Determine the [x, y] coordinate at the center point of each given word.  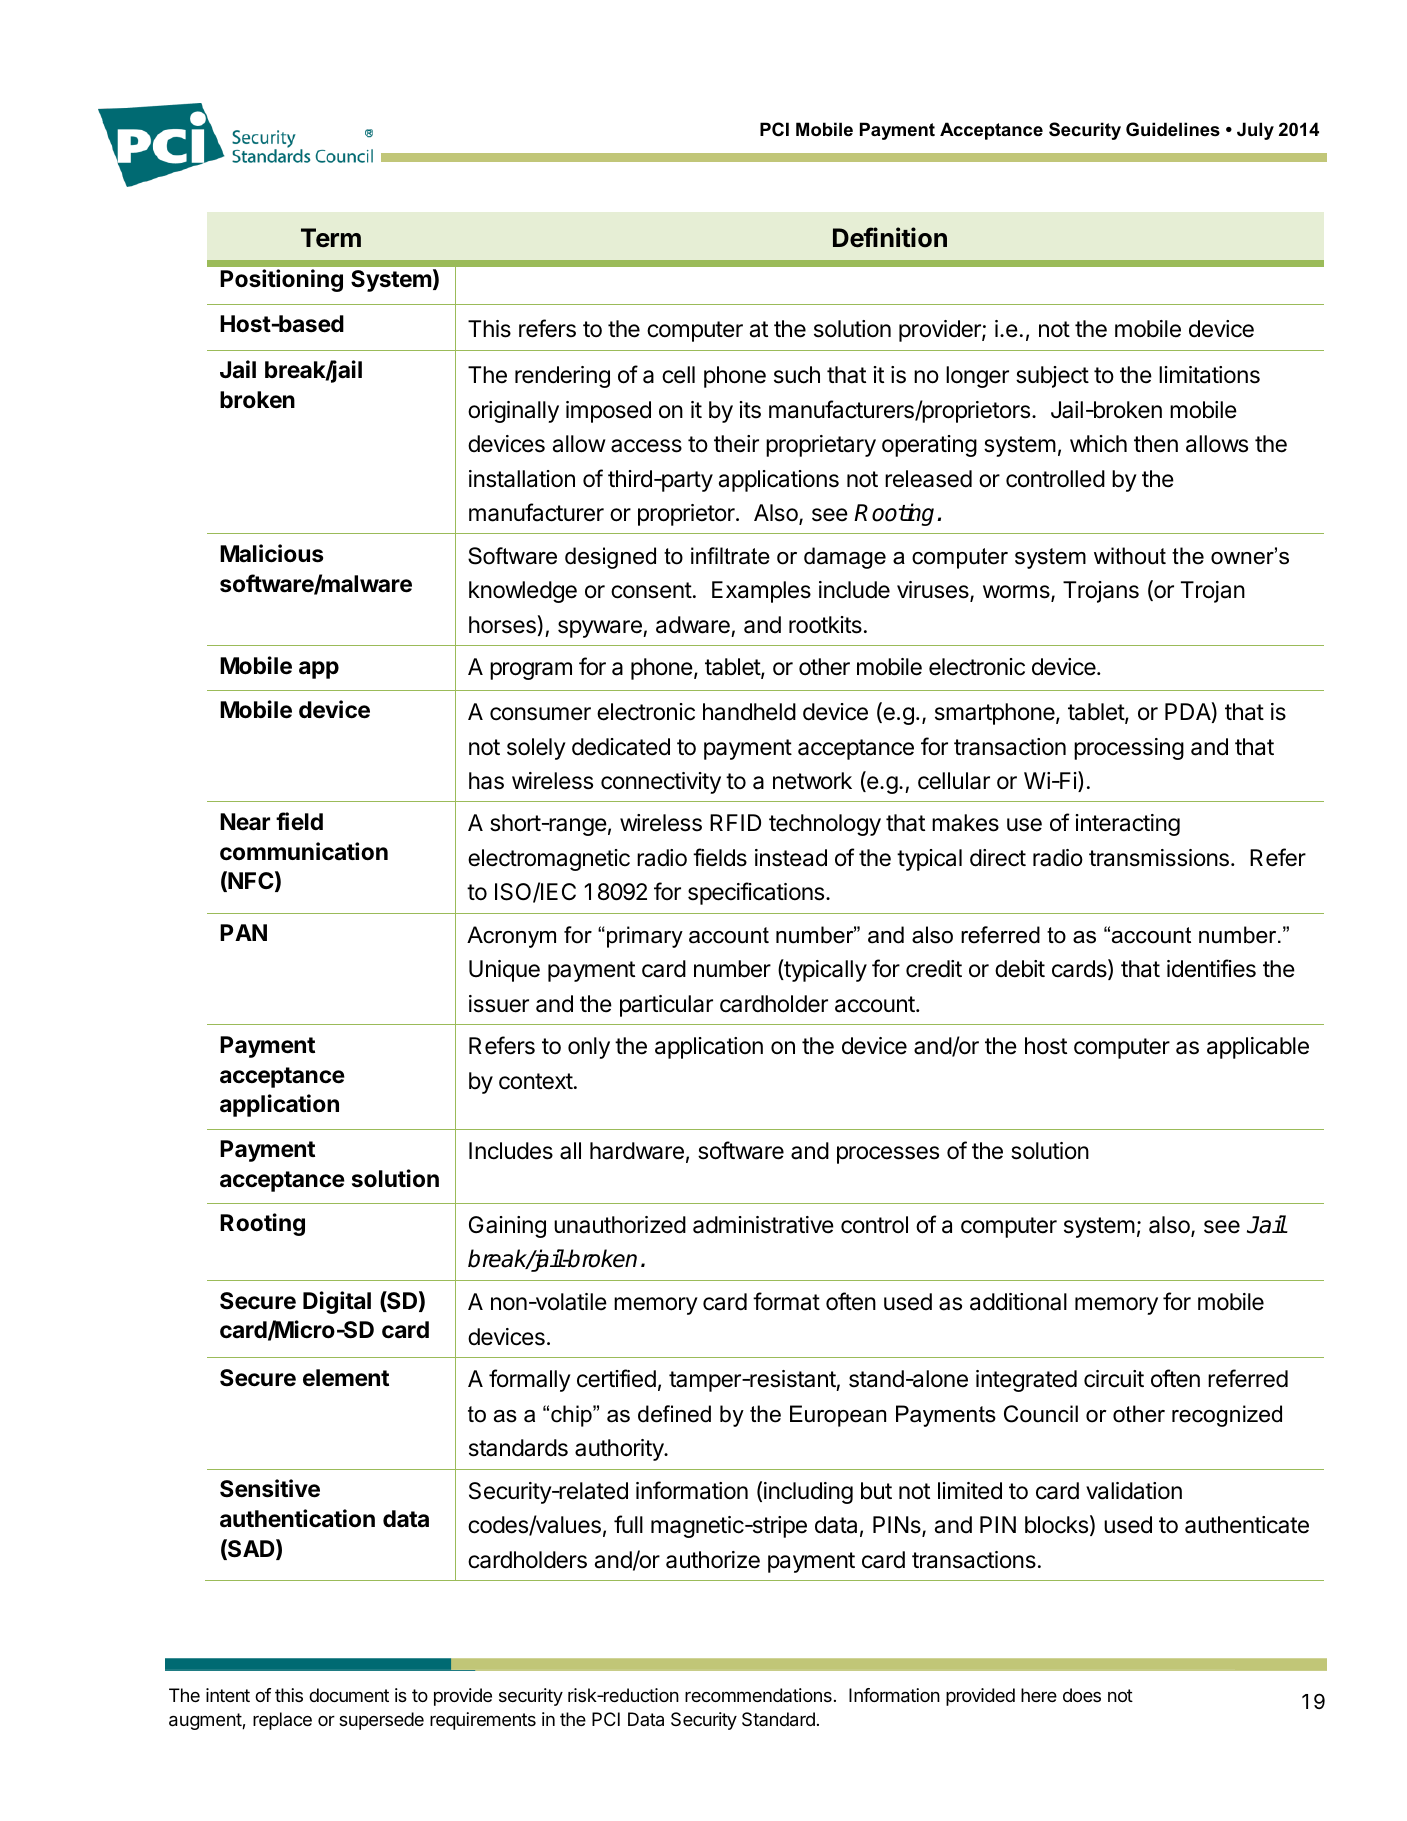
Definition [890, 237]
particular [666, 1006]
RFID [735, 822]
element [346, 1378]
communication [304, 851]
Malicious [271, 553]
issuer [499, 1004]
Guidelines [1173, 129]
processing [1129, 749]
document [349, 1695]
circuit [1114, 1379]
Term [331, 238]
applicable [1258, 1048]
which [1098, 444]
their [736, 444]
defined [674, 1414]
